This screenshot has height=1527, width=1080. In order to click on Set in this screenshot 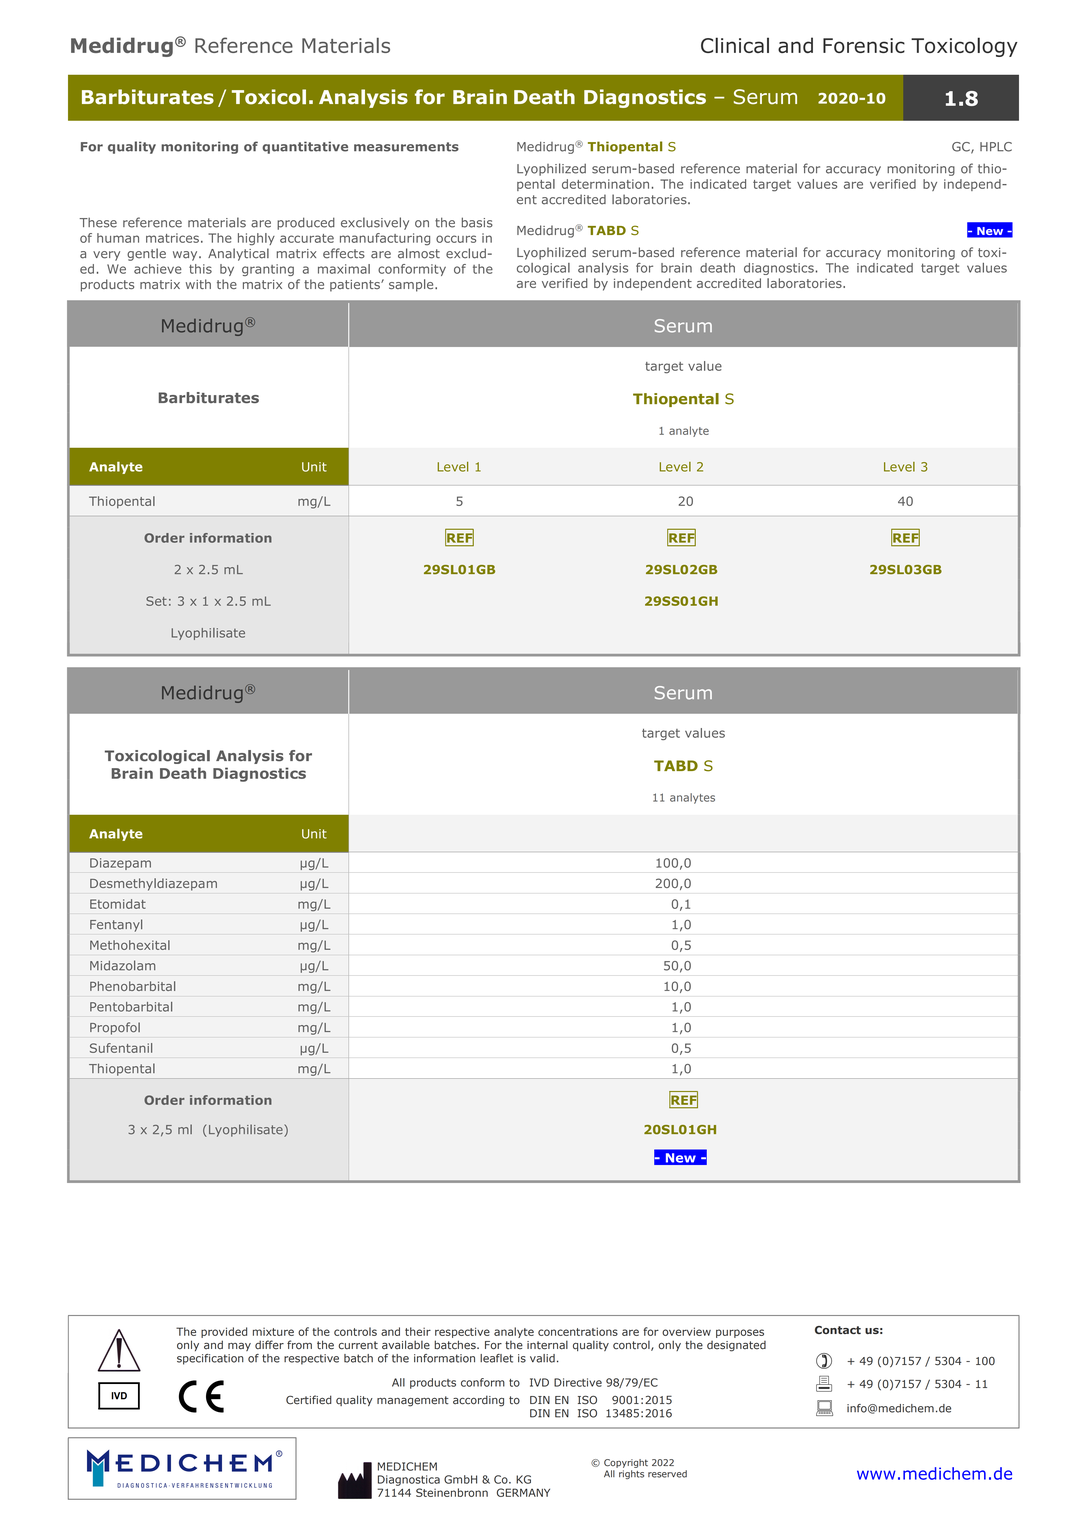, I will do `click(156, 601)`.
